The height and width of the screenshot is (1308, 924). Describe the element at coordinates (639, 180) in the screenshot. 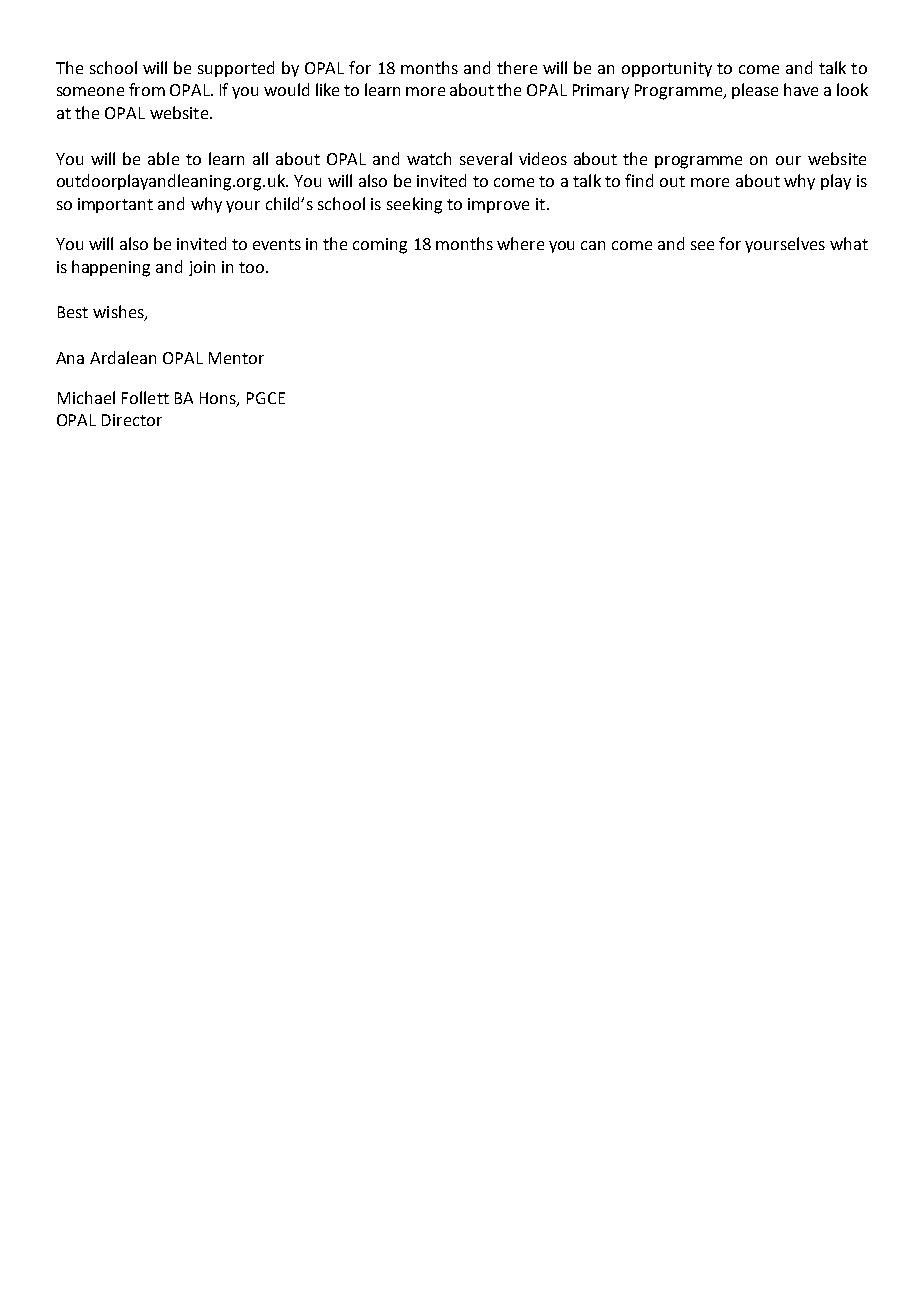

I see `find` at that location.
